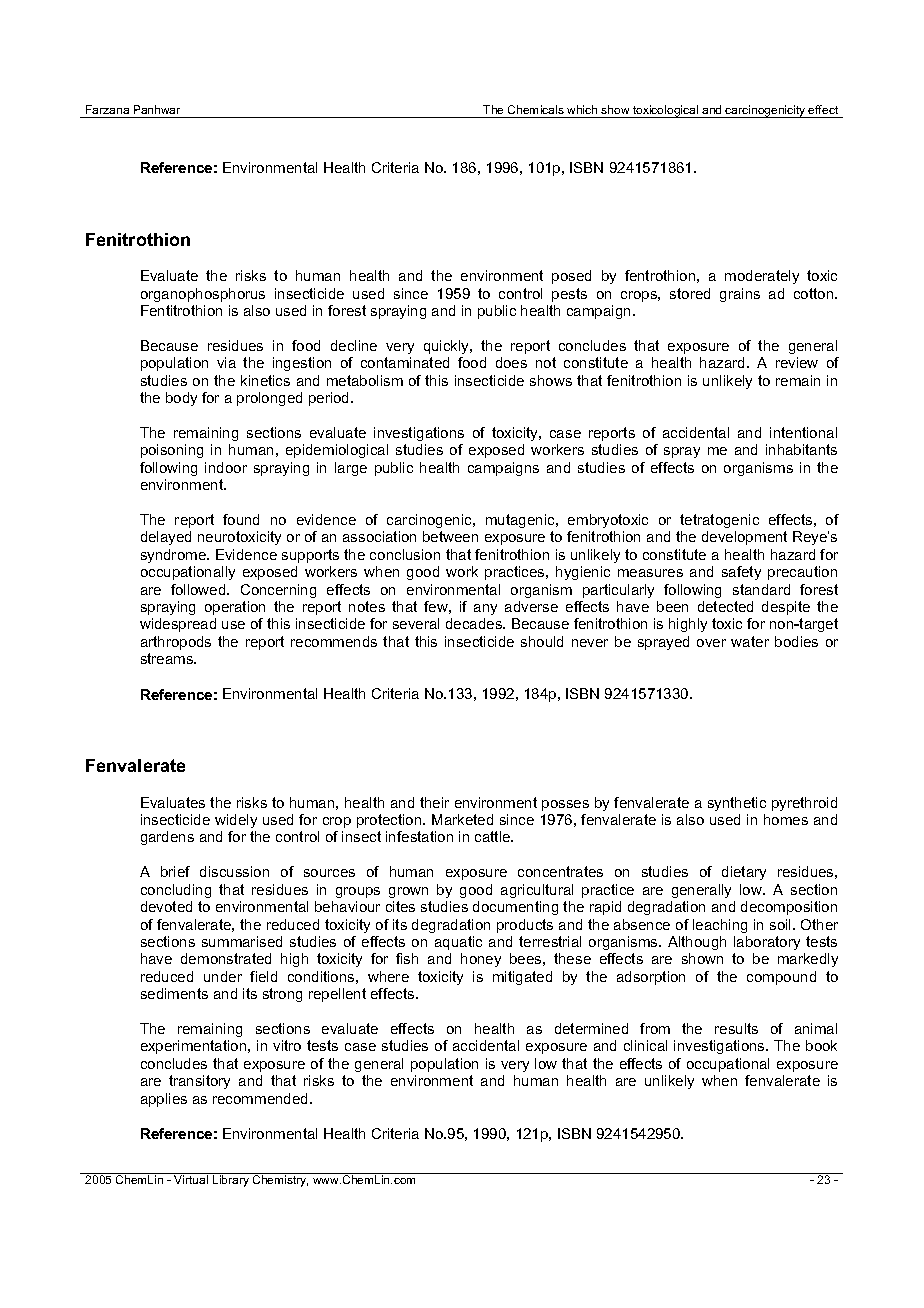  Describe the element at coordinates (458, 943) in the screenshot. I see `aquatic` at that location.
